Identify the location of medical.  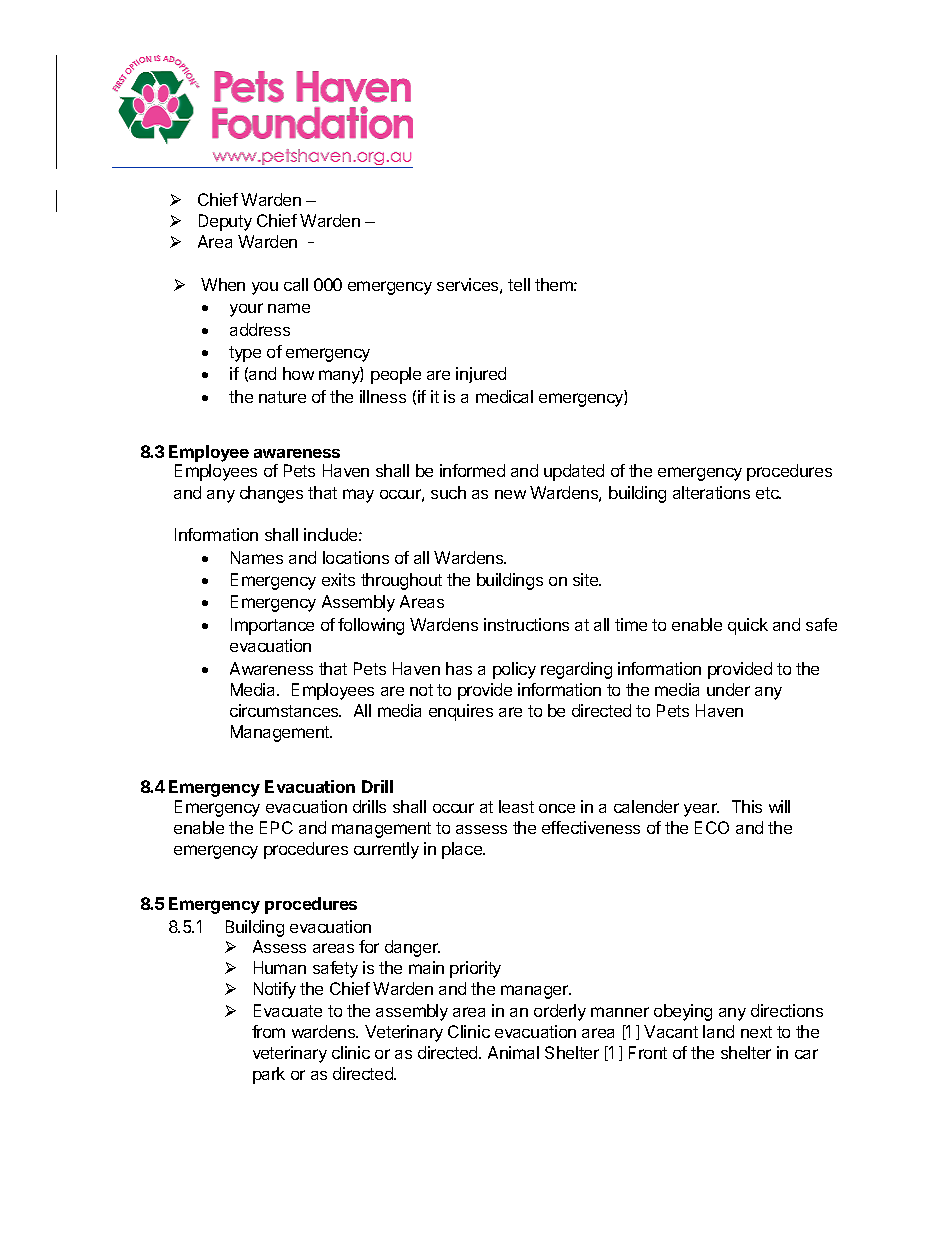
(504, 396).
